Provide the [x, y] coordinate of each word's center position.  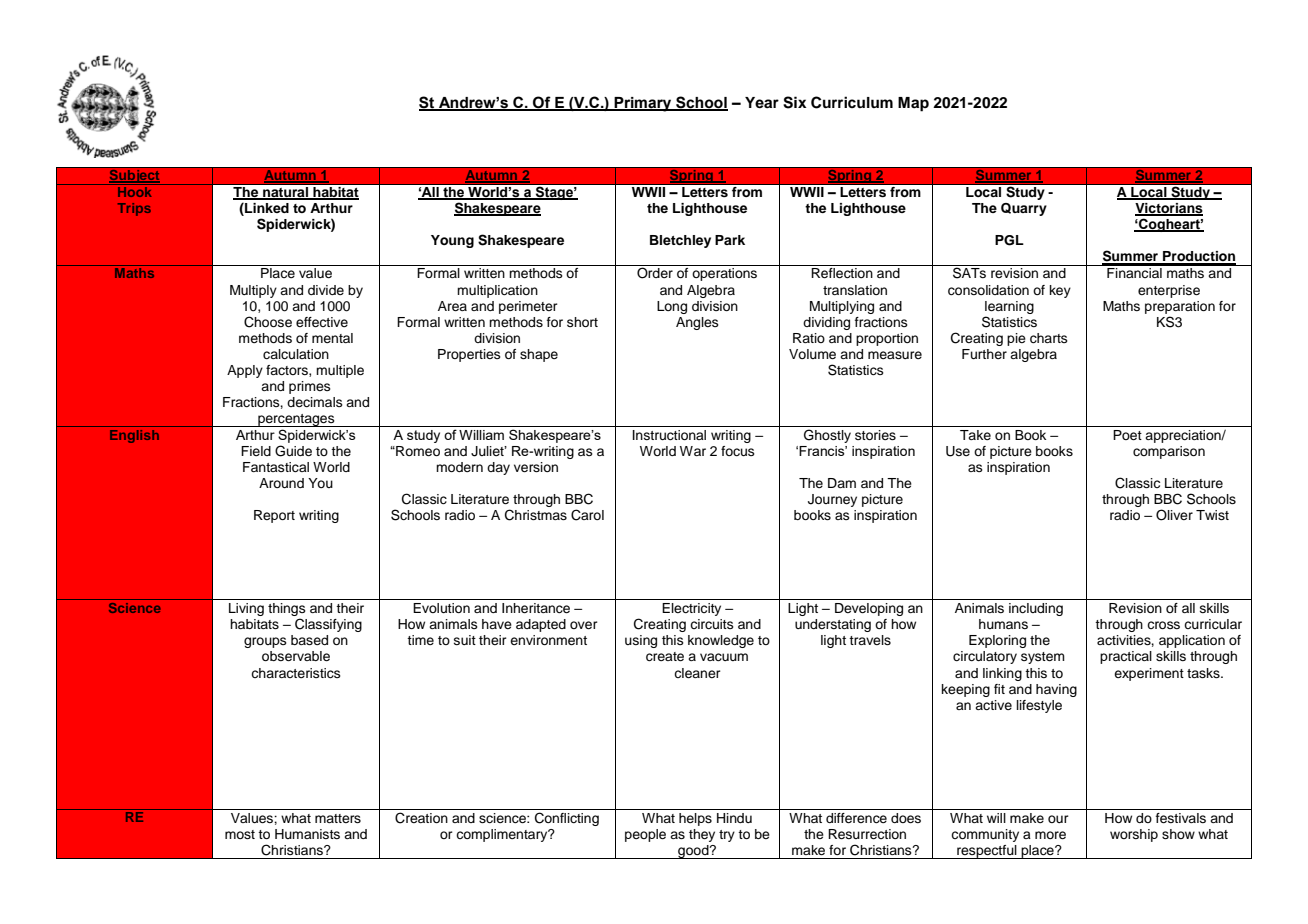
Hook [135, 192]
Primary [643, 104]
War [693, 451]
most [240, 834]
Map [913, 104]
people [645, 835]
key [1060, 291]
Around [281, 483]
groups [265, 642]
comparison [1169, 452]
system [1043, 658]
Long [672, 307]
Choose [268, 322]
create [665, 657]
